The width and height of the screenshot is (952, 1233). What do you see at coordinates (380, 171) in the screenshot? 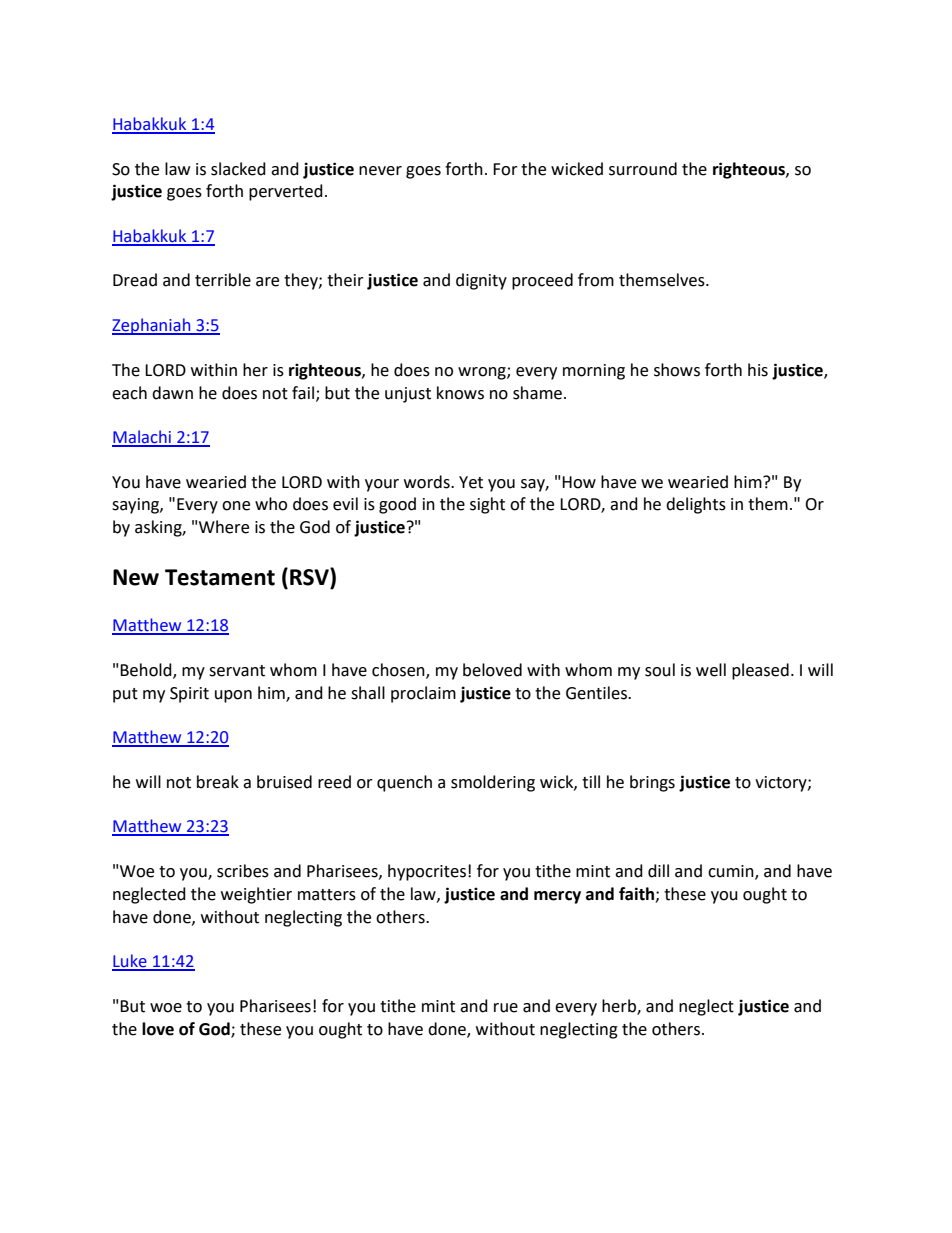
I see `never` at bounding box center [380, 171].
